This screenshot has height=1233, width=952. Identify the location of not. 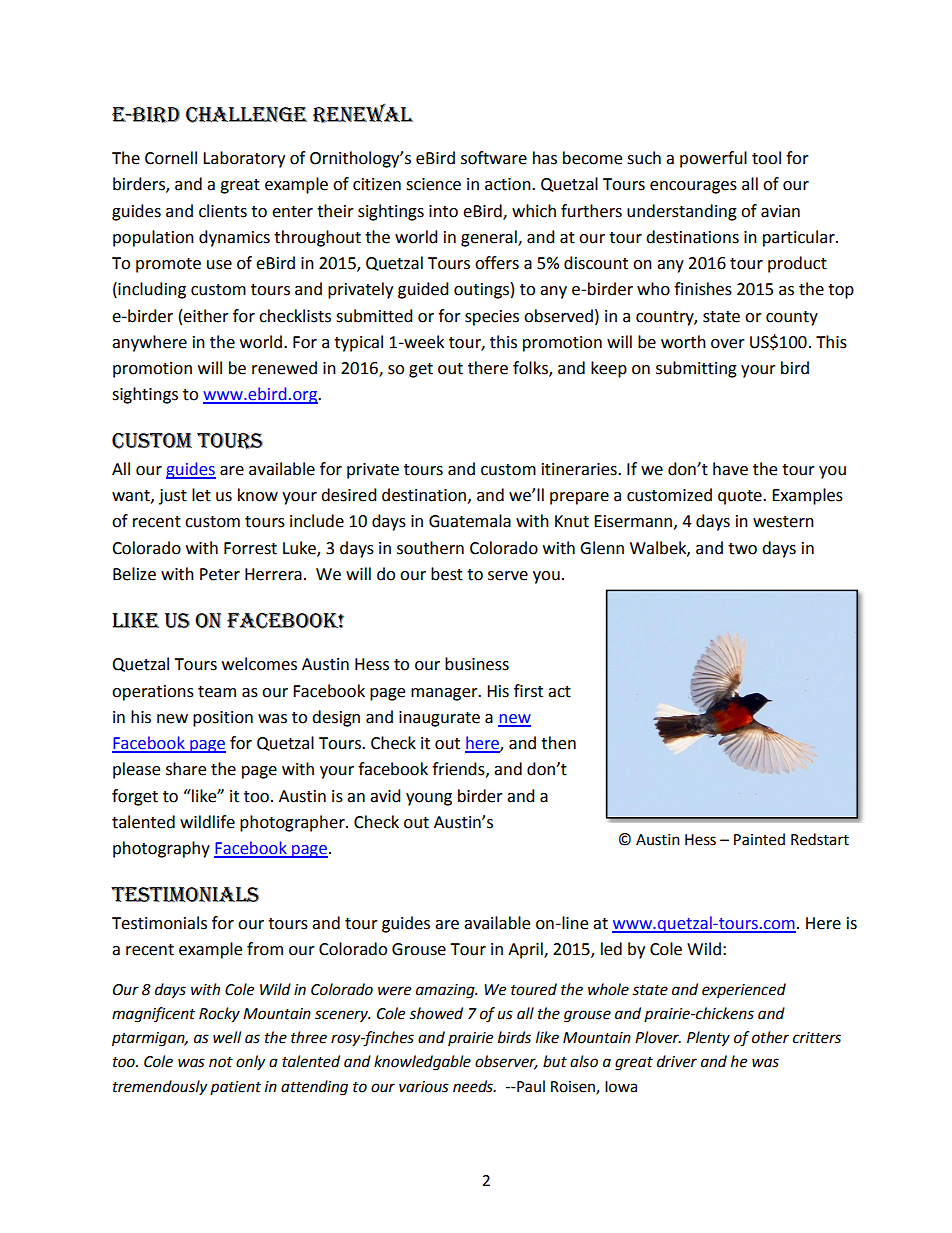
(221, 1062).
